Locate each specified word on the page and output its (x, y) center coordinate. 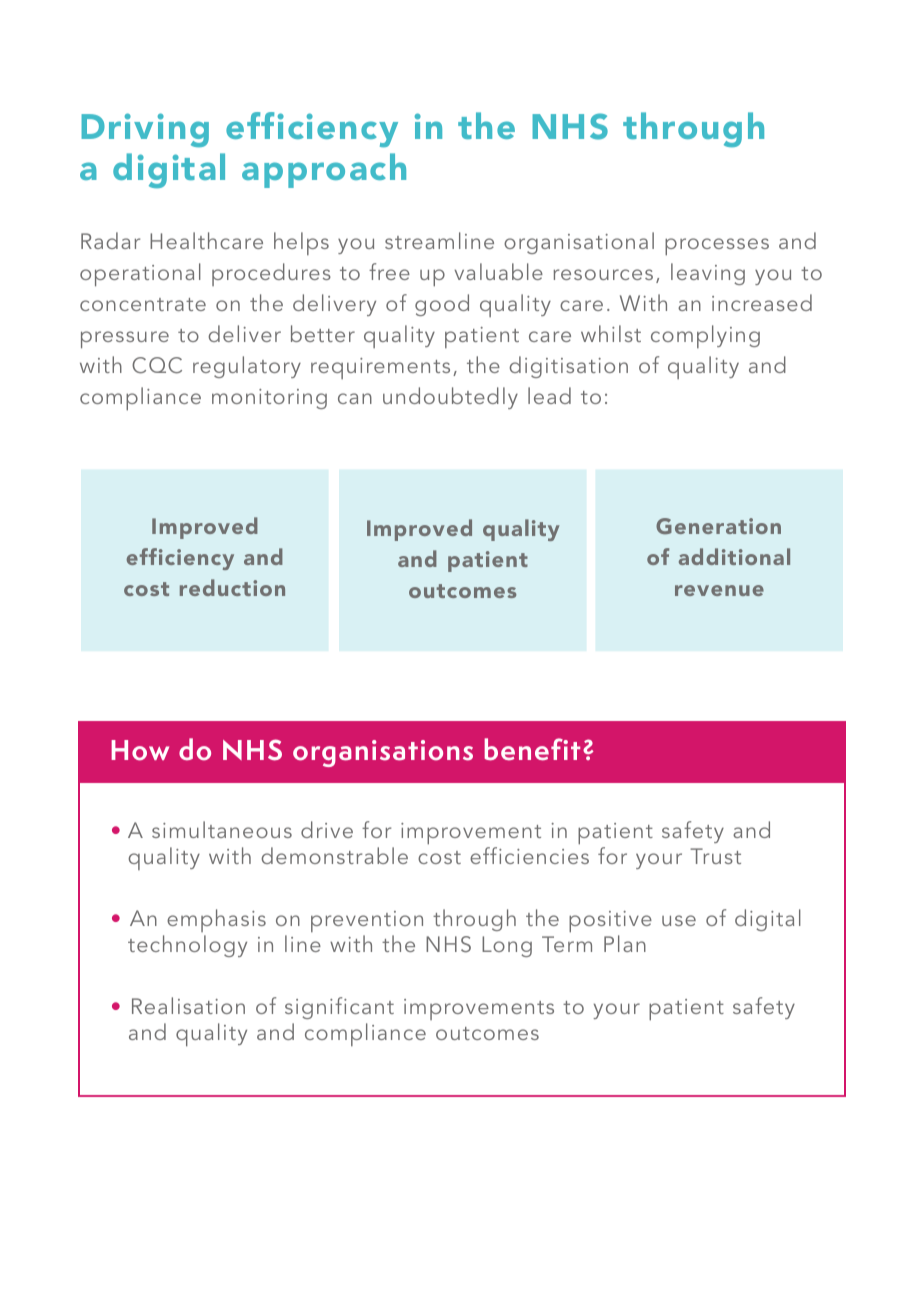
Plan (625, 943)
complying (705, 336)
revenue (719, 590)
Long (507, 946)
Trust (715, 856)
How (140, 750)
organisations (383, 753)
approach (324, 170)
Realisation (188, 1005)
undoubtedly (450, 398)
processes (717, 247)
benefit (532, 749)
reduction (232, 587)
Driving (145, 130)
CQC (157, 365)
